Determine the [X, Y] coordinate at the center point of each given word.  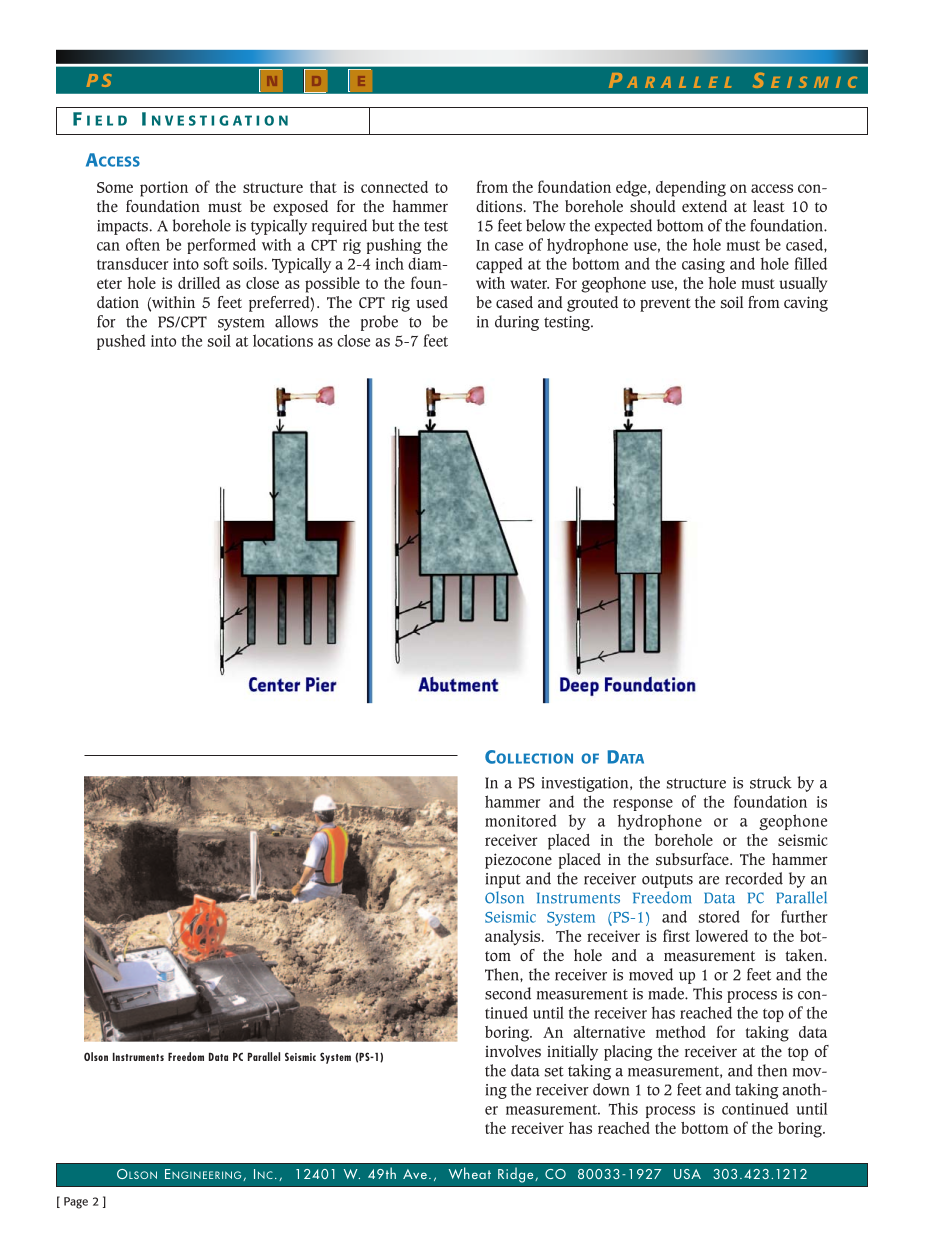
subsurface [693, 859]
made [667, 993]
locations [283, 340]
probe [379, 323]
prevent [665, 305]
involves [513, 1051]
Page [76, 1203]
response [643, 805]
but [383, 225]
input [502, 880]
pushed [121, 342]
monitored [521, 820]
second [508, 993]
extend [704, 206]
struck [771, 782]
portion [164, 189]
